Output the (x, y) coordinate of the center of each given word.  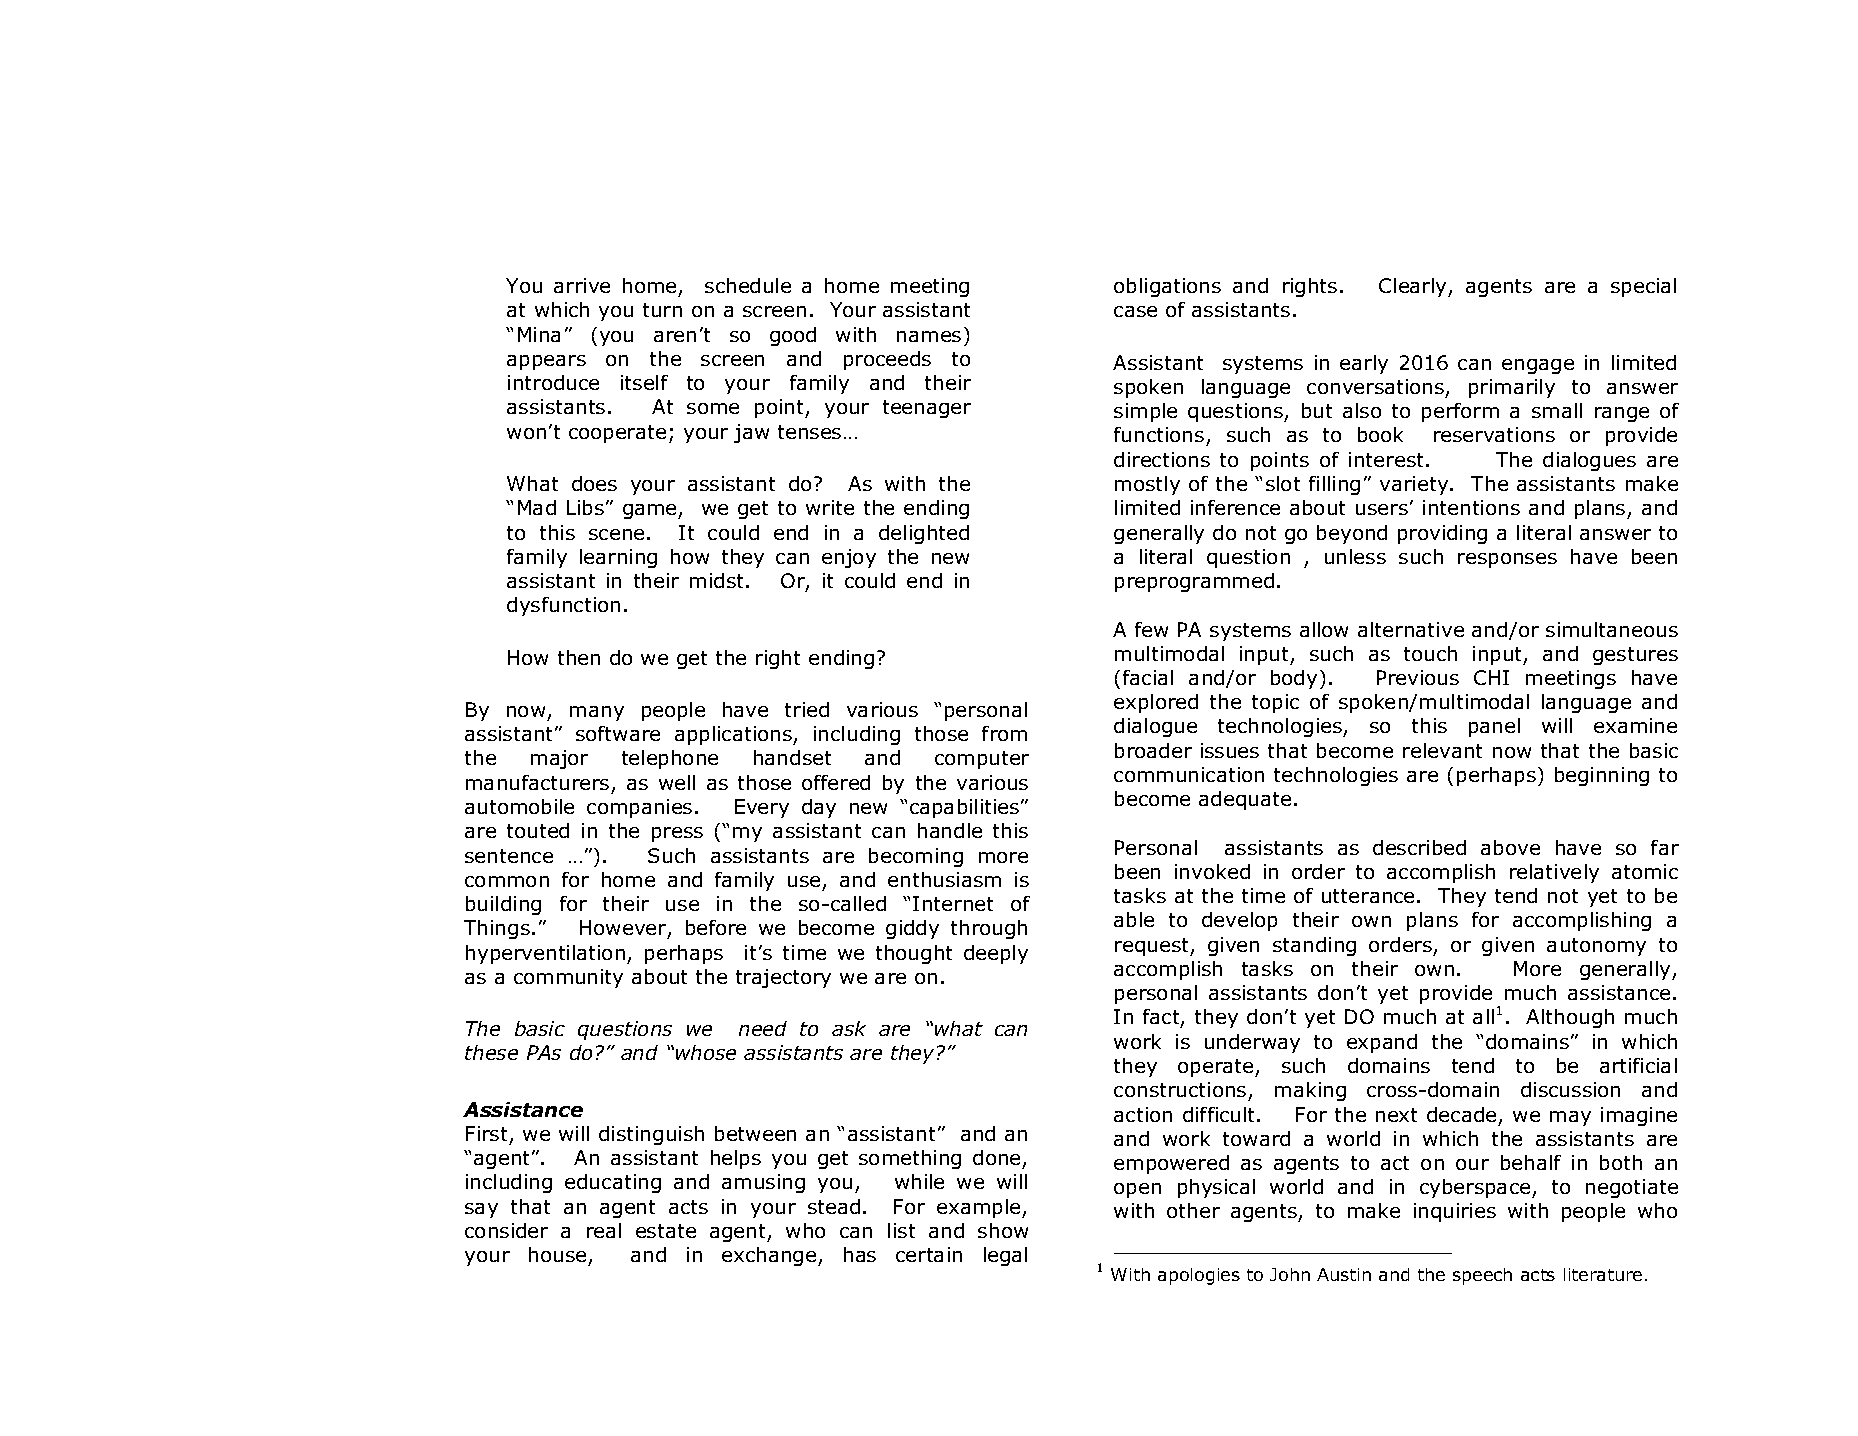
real (604, 1230)
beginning (1602, 776)
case (1135, 311)
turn (662, 310)
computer (982, 760)
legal (1005, 1256)
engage (1538, 366)
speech (1482, 1276)
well (677, 782)
